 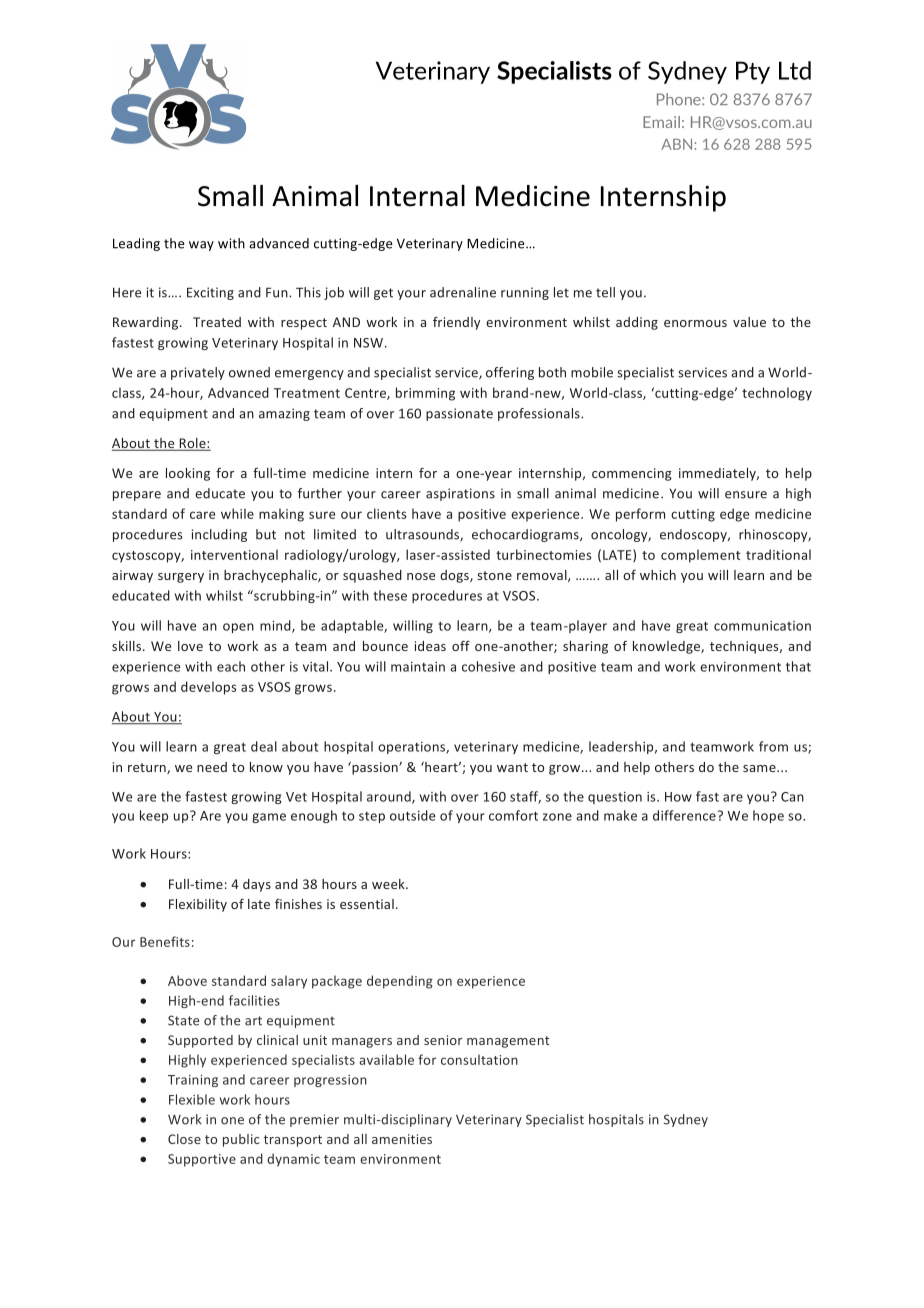 I want to click on Close, so click(x=184, y=1139).
